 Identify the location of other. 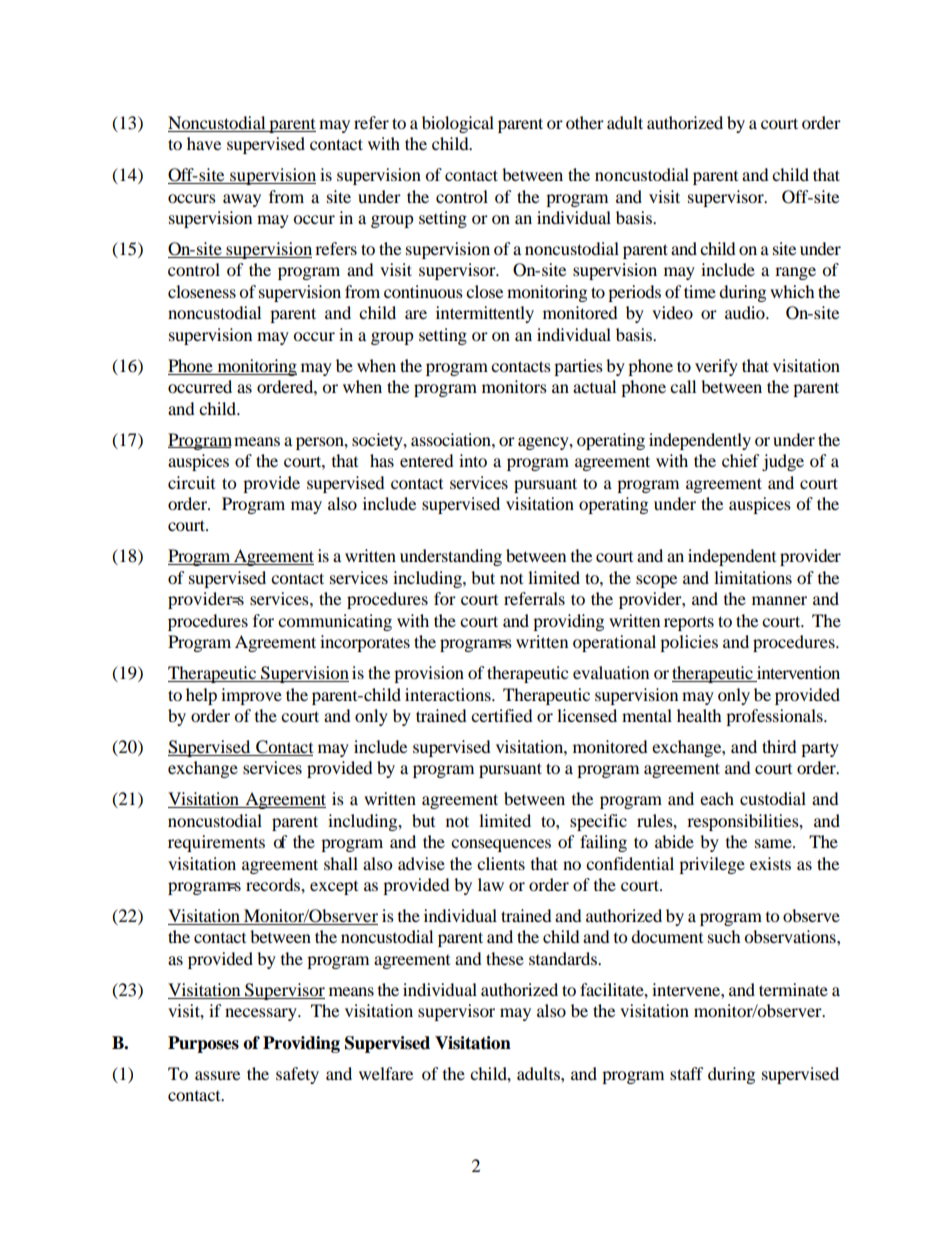
(585, 122).
